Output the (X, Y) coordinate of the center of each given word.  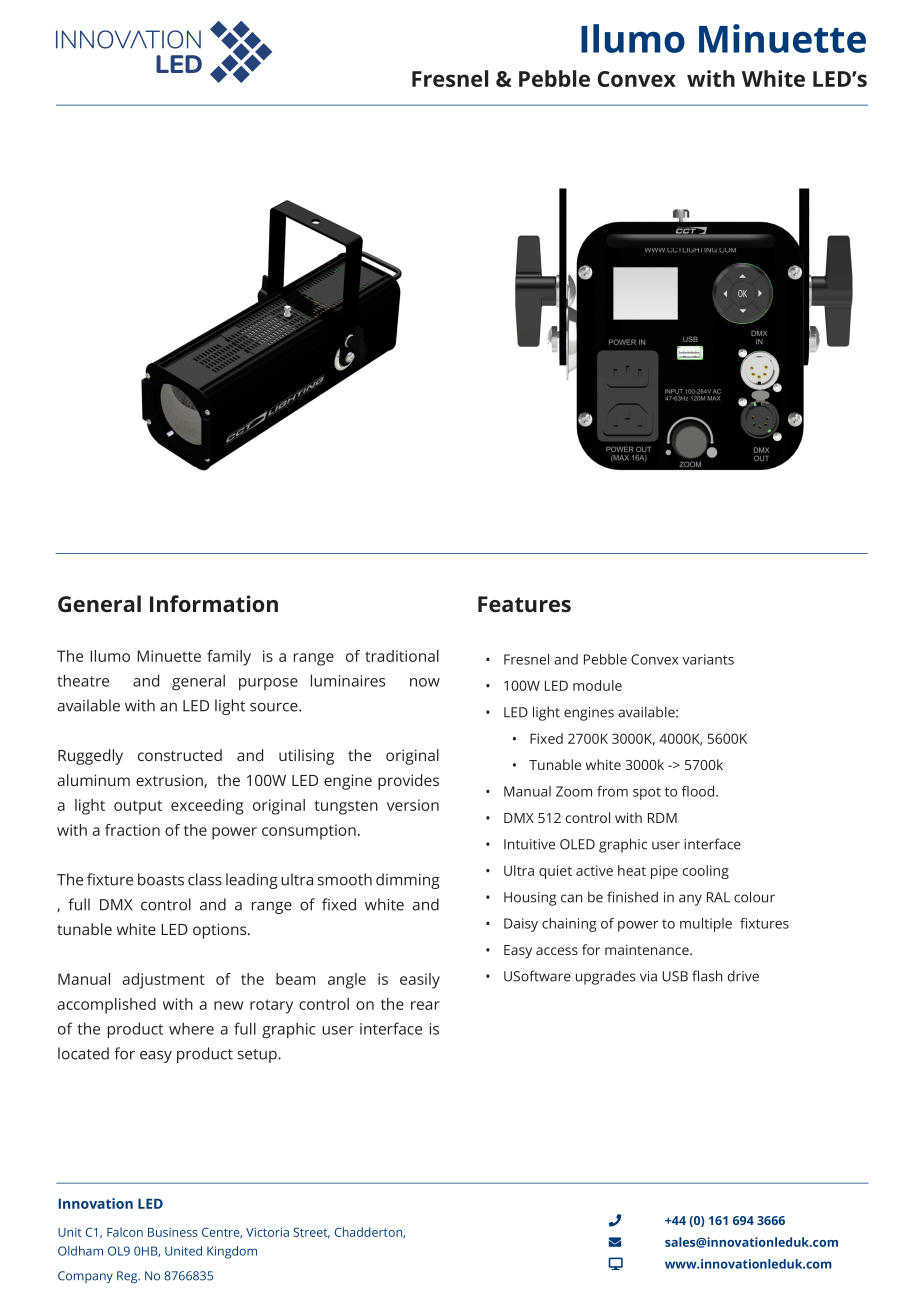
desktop (615, 1263)
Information (214, 603)
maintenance (648, 950)
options (221, 931)
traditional (402, 656)
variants (708, 659)
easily (420, 981)
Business (173, 1232)
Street (312, 1233)
